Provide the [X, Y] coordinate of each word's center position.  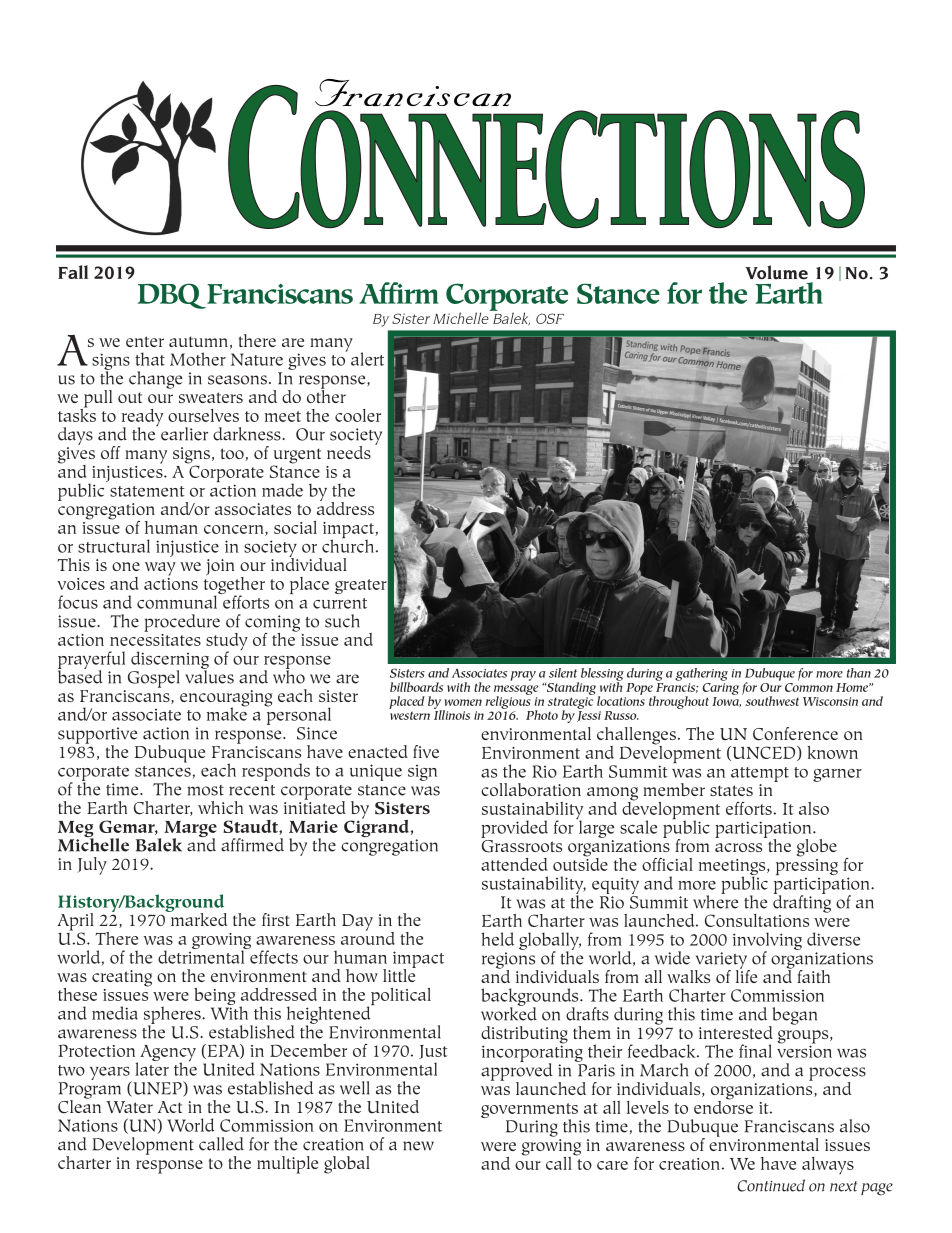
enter [145, 341]
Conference [795, 734]
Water [129, 1107]
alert [367, 359]
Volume [777, 272]
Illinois [452, 714]
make [227, 713]
